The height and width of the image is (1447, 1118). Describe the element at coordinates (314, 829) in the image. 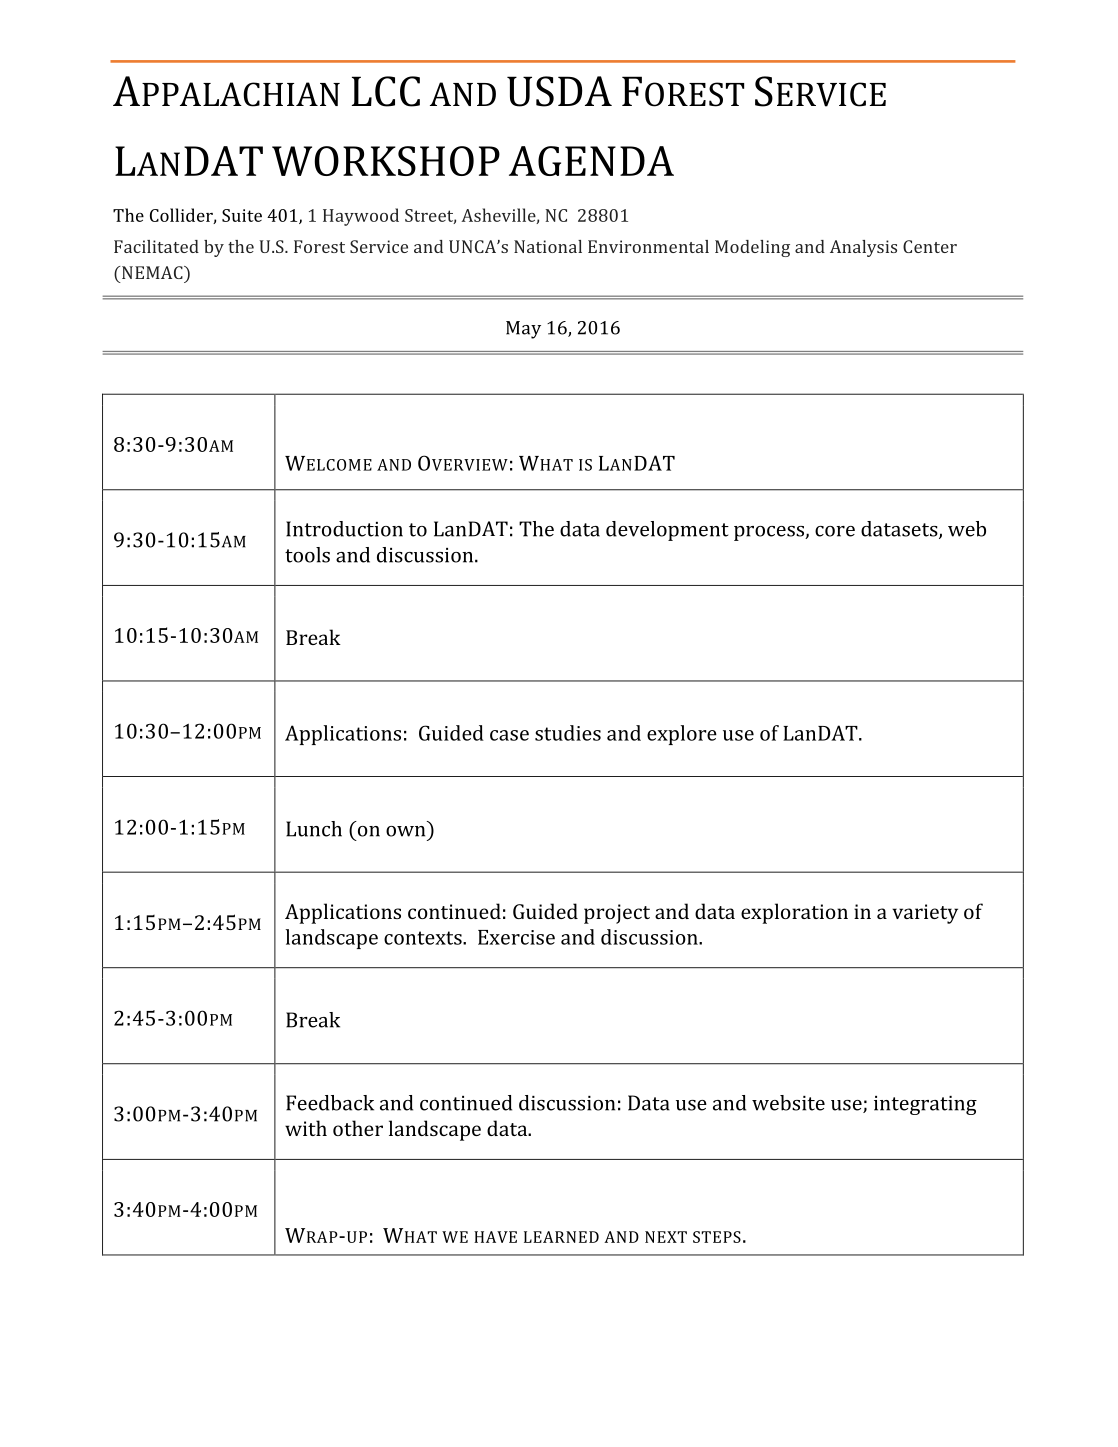

I see `Lunch` at that location.
